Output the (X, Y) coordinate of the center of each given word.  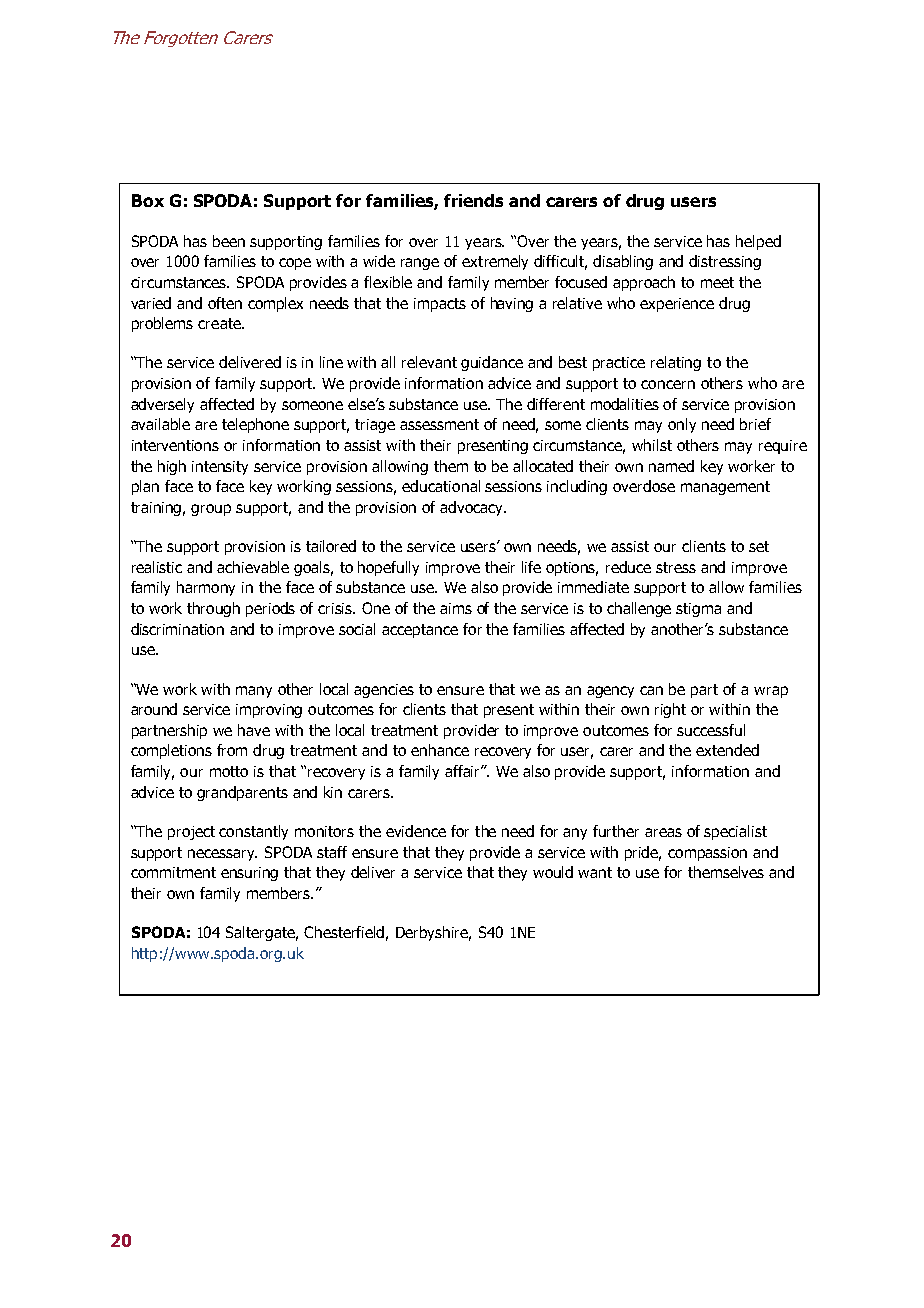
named (671, 466)
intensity (220, 468)
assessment (439, 424)
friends (473, 200)
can (651, 690)
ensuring (249, 874)
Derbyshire (433, 933)
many (254, 692)
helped (758, 242)
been (229, 241)
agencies (384, 691)
